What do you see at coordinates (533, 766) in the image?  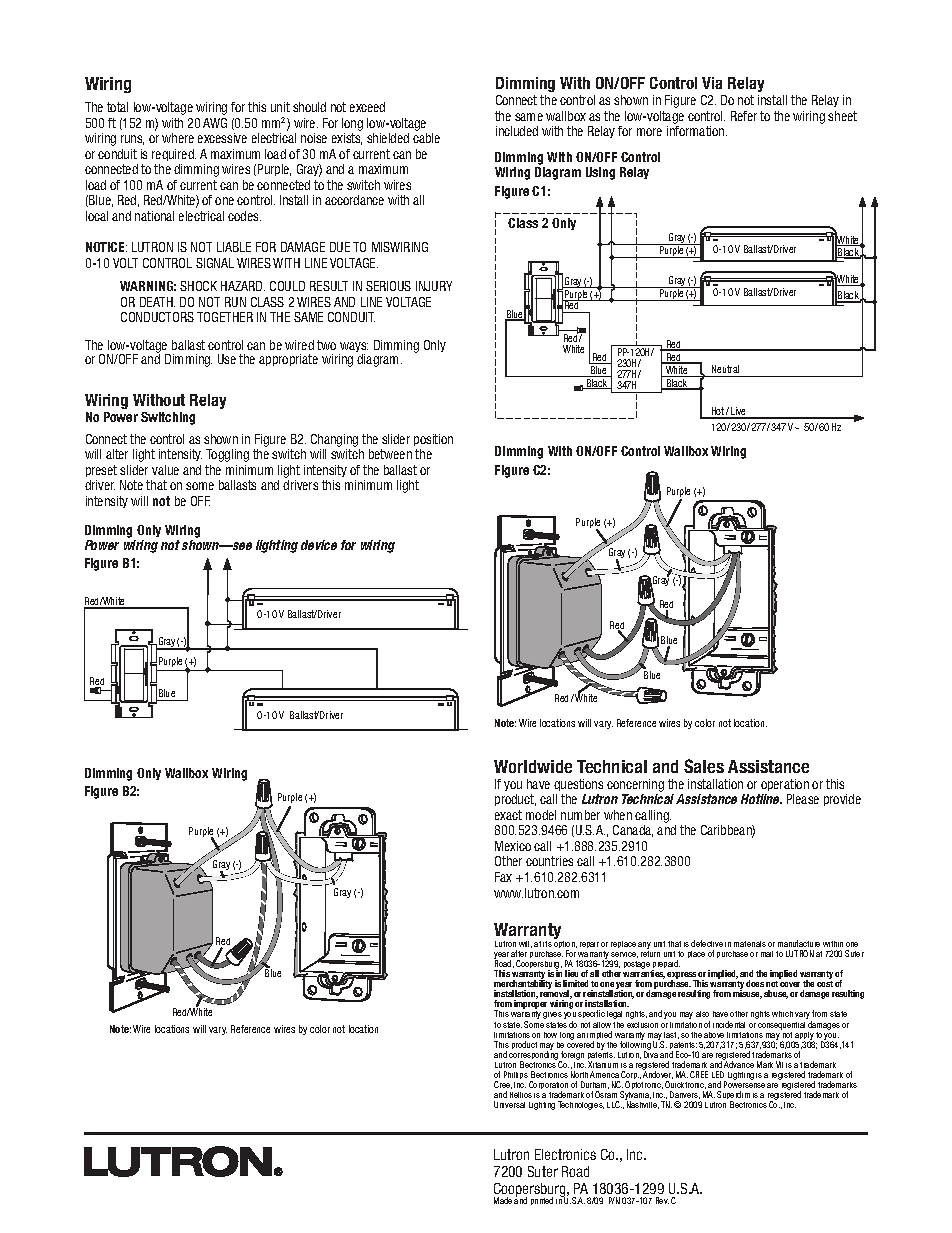 I see `Worldwide` at bounding box center [533, 766].
